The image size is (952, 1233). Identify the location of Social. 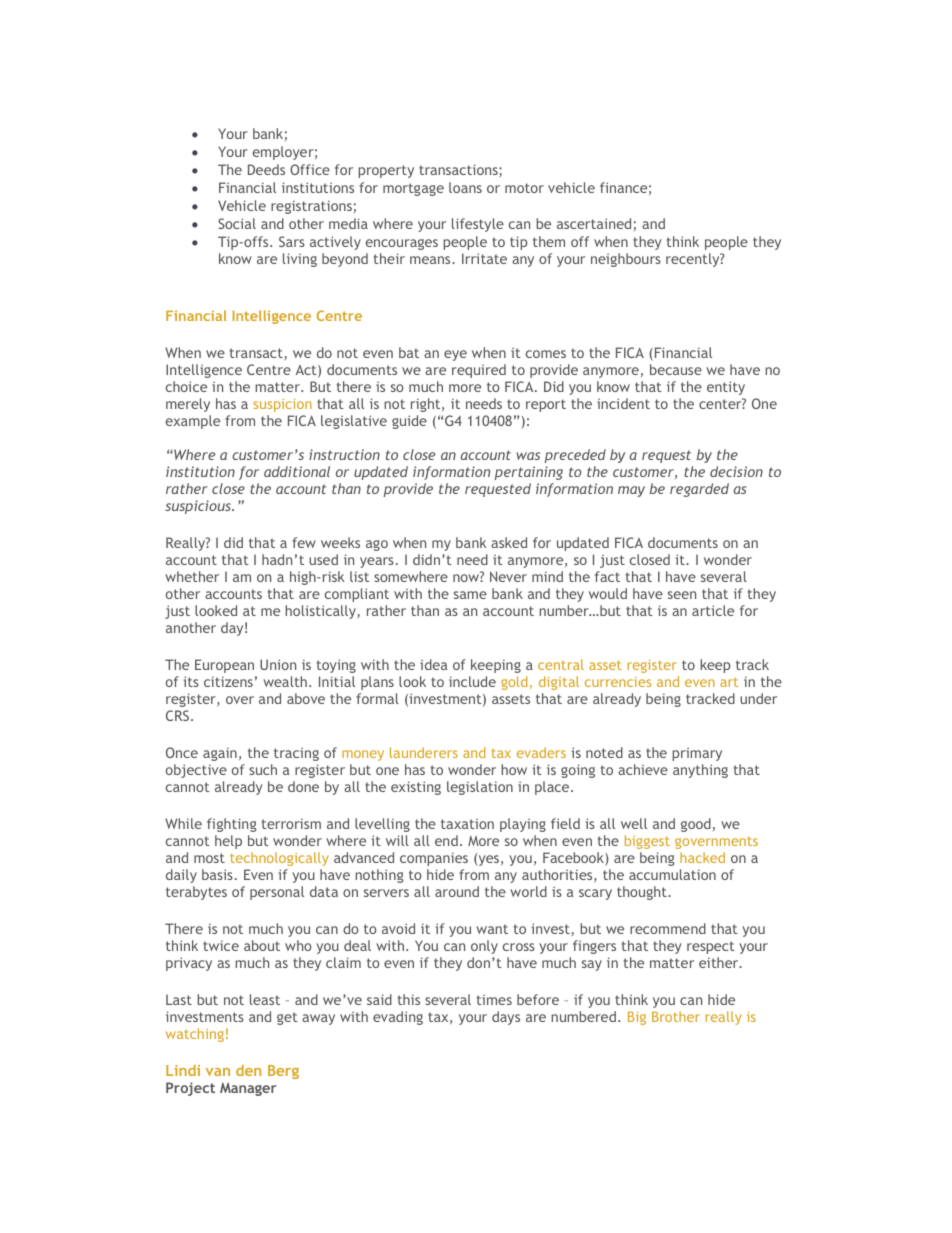
(237, 223).
